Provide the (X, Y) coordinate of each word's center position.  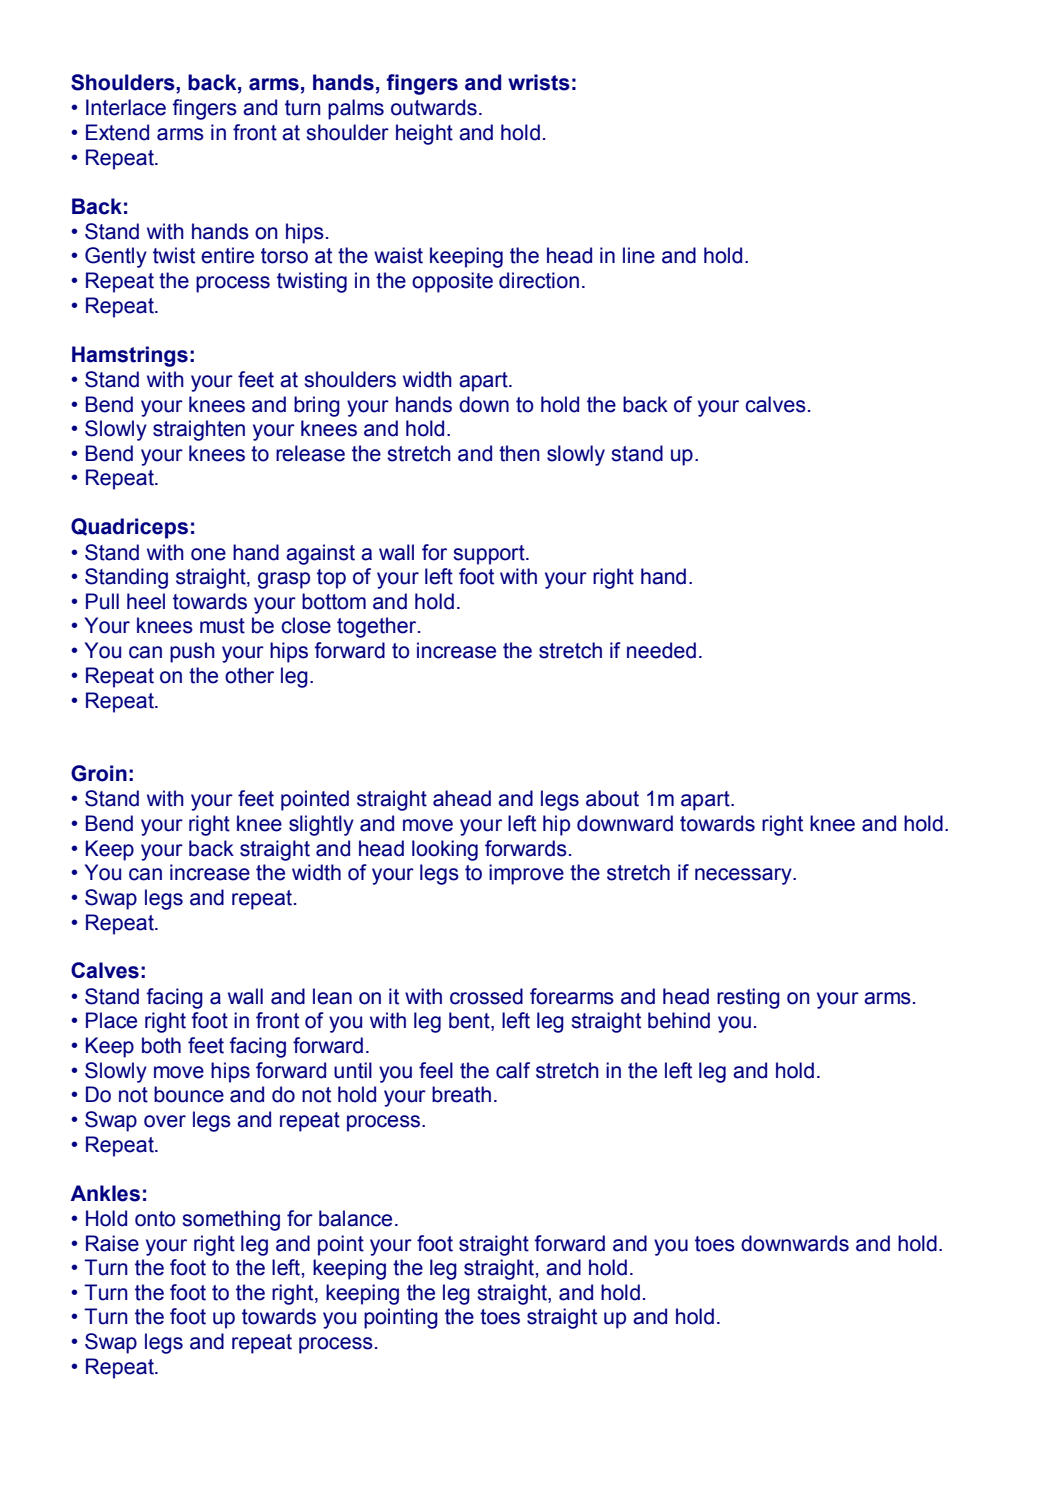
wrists (539, 82)
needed (661, 650)
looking (445, 850)
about (612, 798)
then (519, 453)
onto (155, 1219)
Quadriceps (129, 528)
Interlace (126, 107)
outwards (434, 107)
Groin (99, 773)
